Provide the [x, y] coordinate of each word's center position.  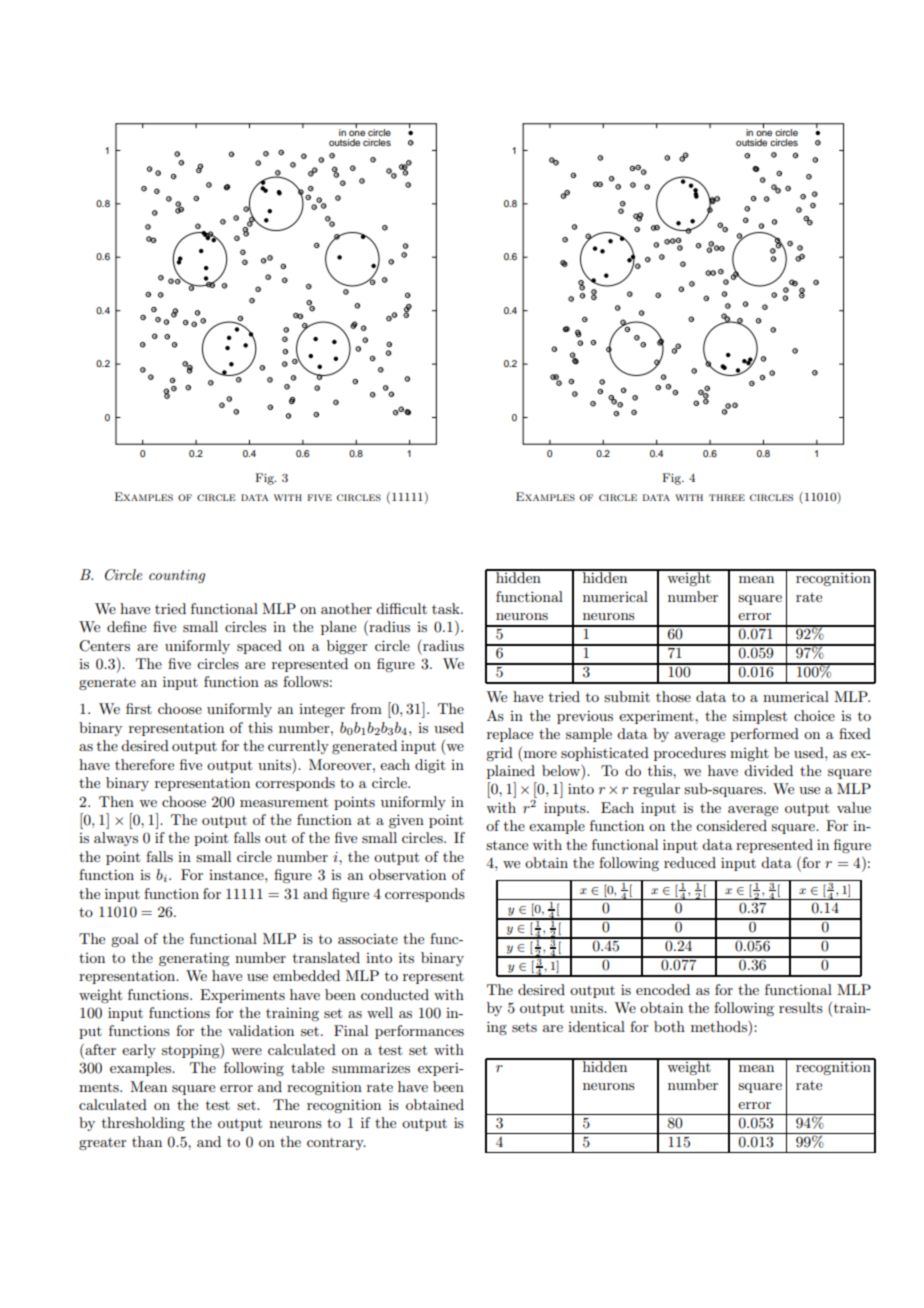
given [406, 821]
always [116, 839]
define [126, 626]
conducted [395, 994]
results [801, 1007]
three [727, 497]
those [673, 696]
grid [499, 754]
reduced [690, 862]
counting [177, 576]
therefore [144, 764]
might [749, 754]
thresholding [143, 1124]
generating [194, 959]
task [447, 608]
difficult [401, 608]
